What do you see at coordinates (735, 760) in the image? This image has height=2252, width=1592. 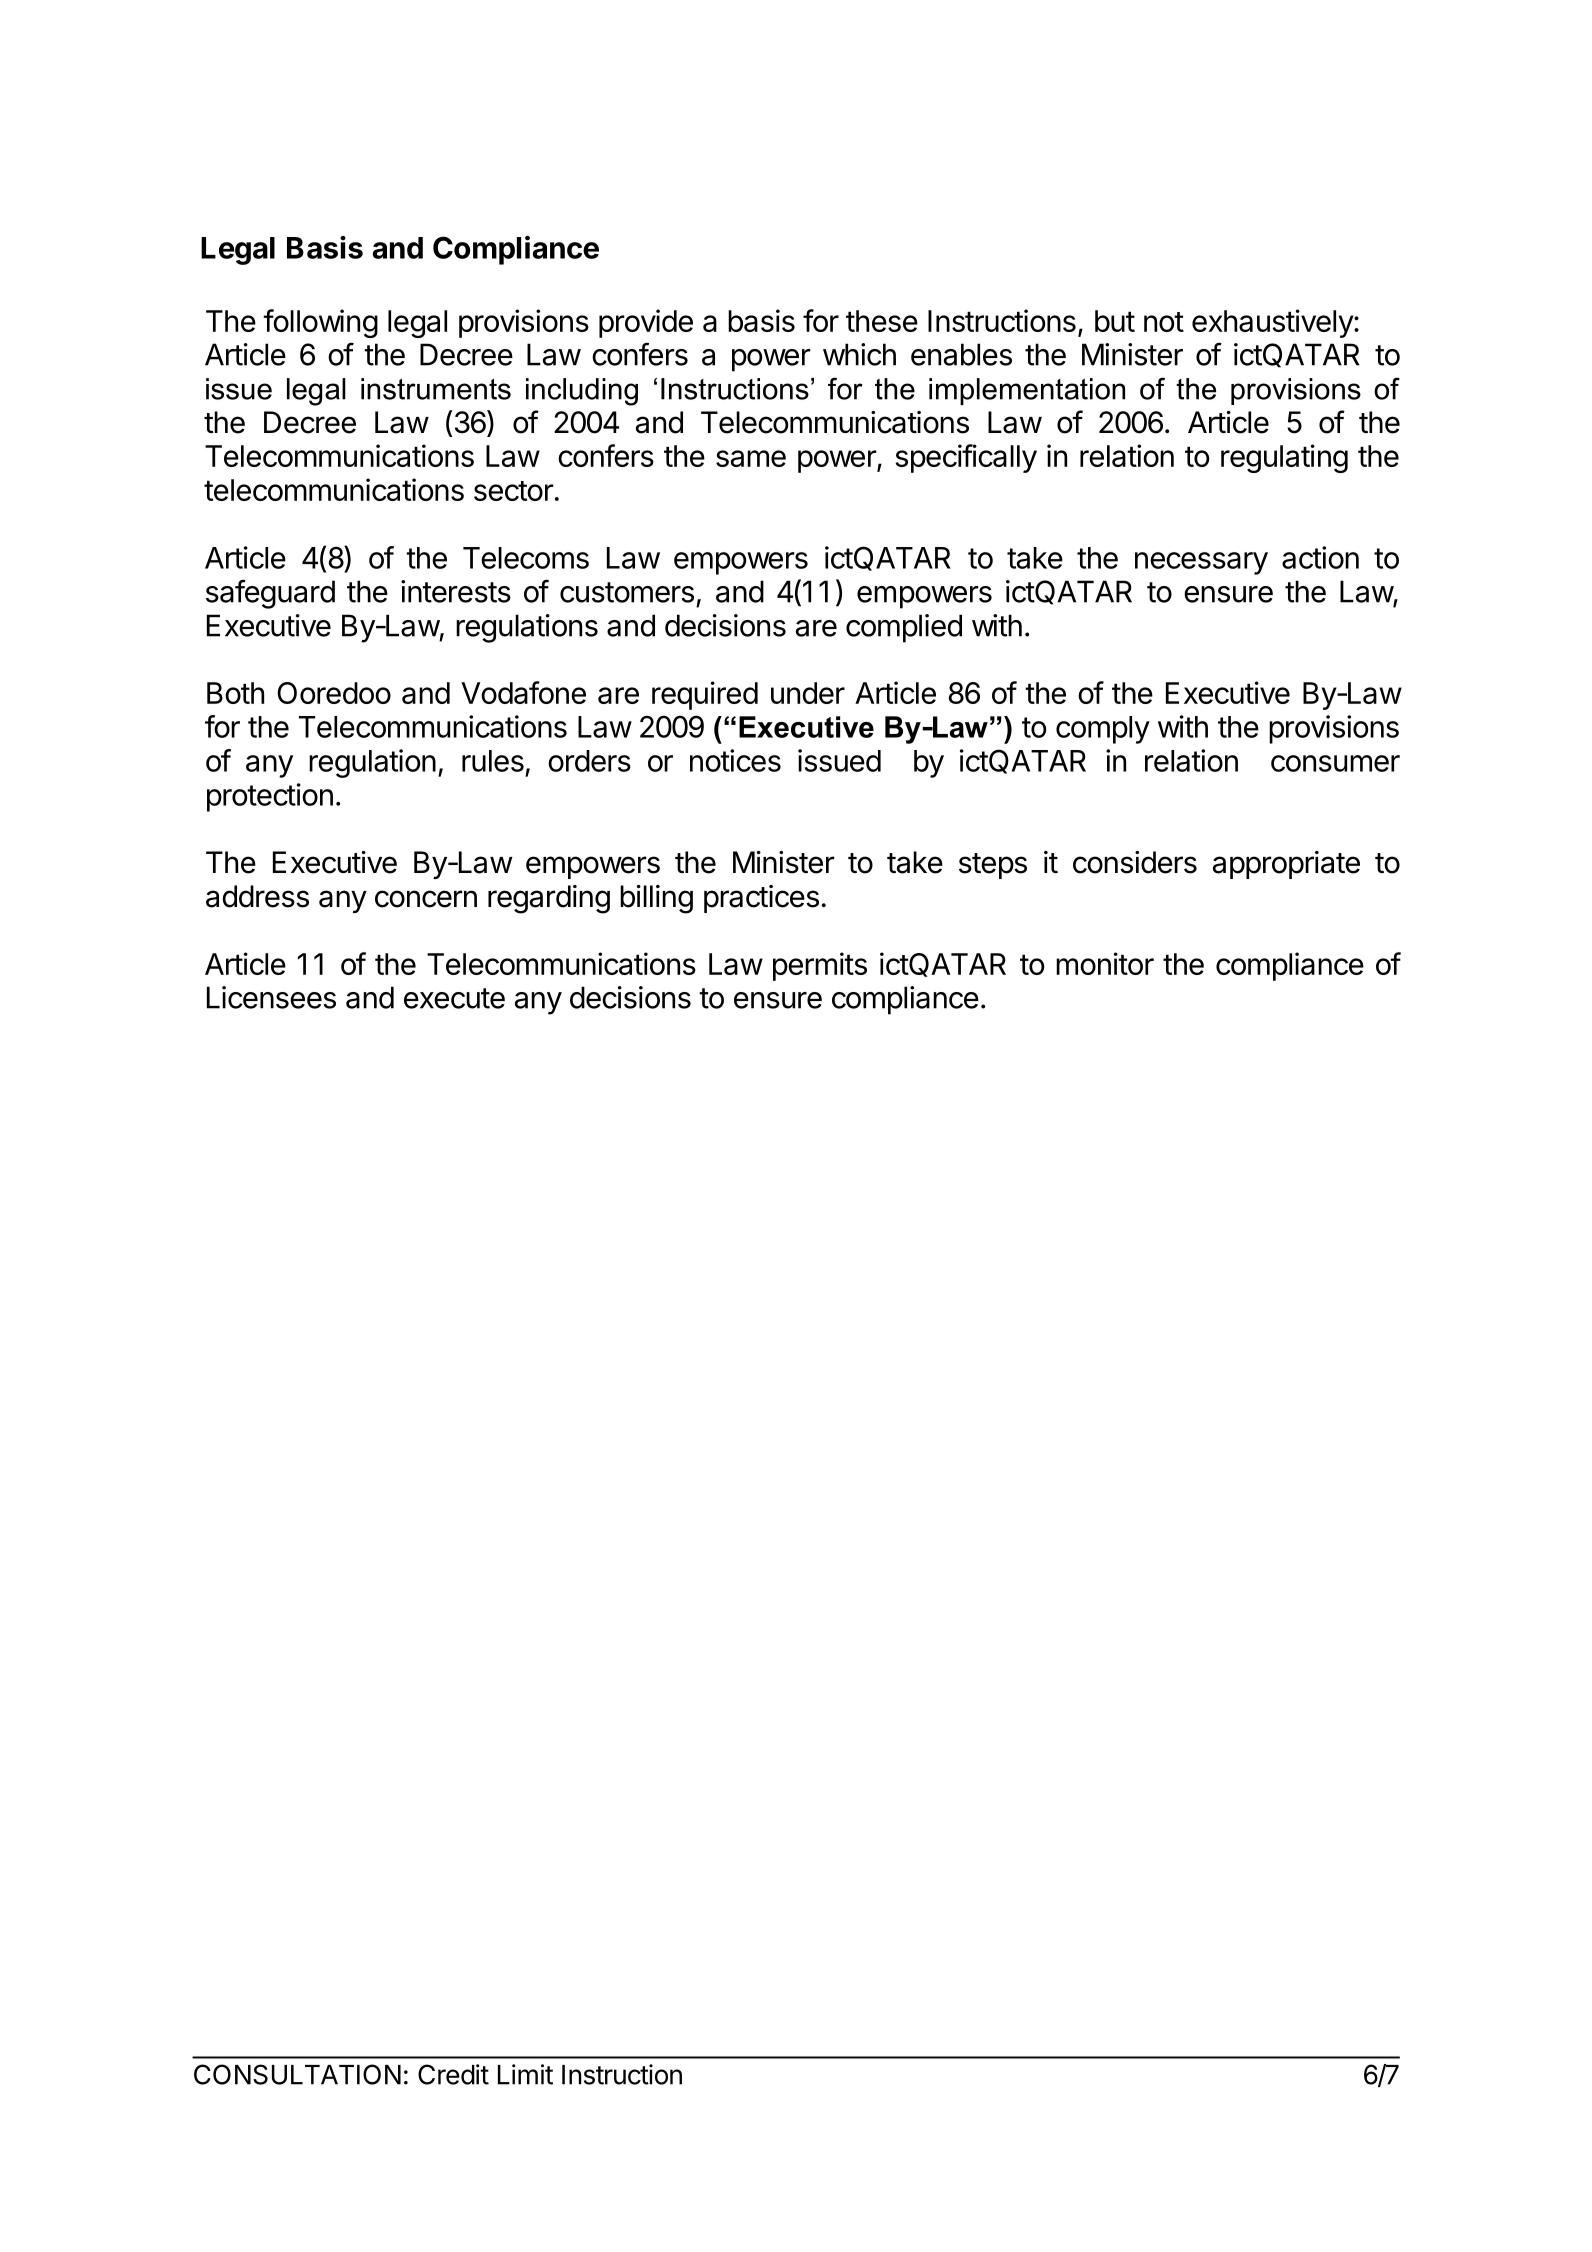 I see `notices` at bounding box center [735, 760].
